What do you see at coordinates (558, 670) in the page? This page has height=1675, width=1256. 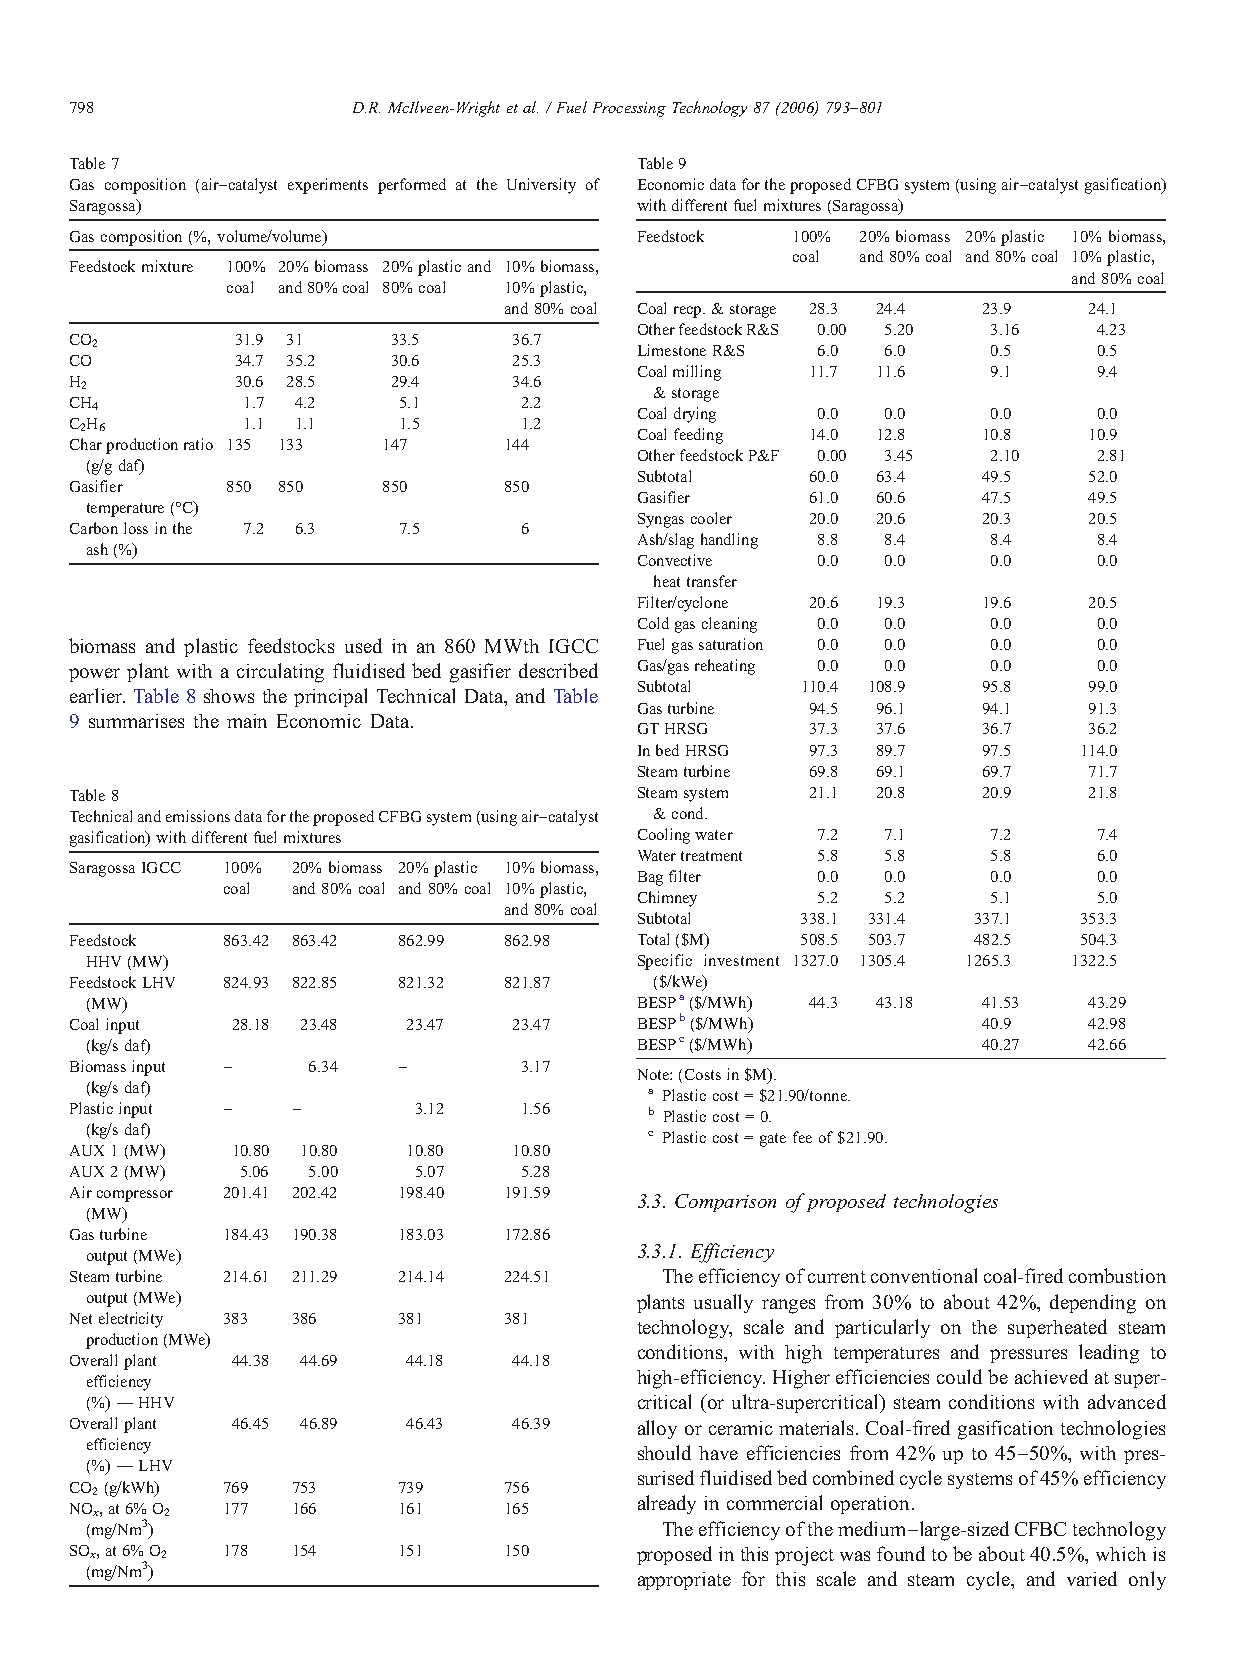 I see `described` at bounding box center [558, 670].
